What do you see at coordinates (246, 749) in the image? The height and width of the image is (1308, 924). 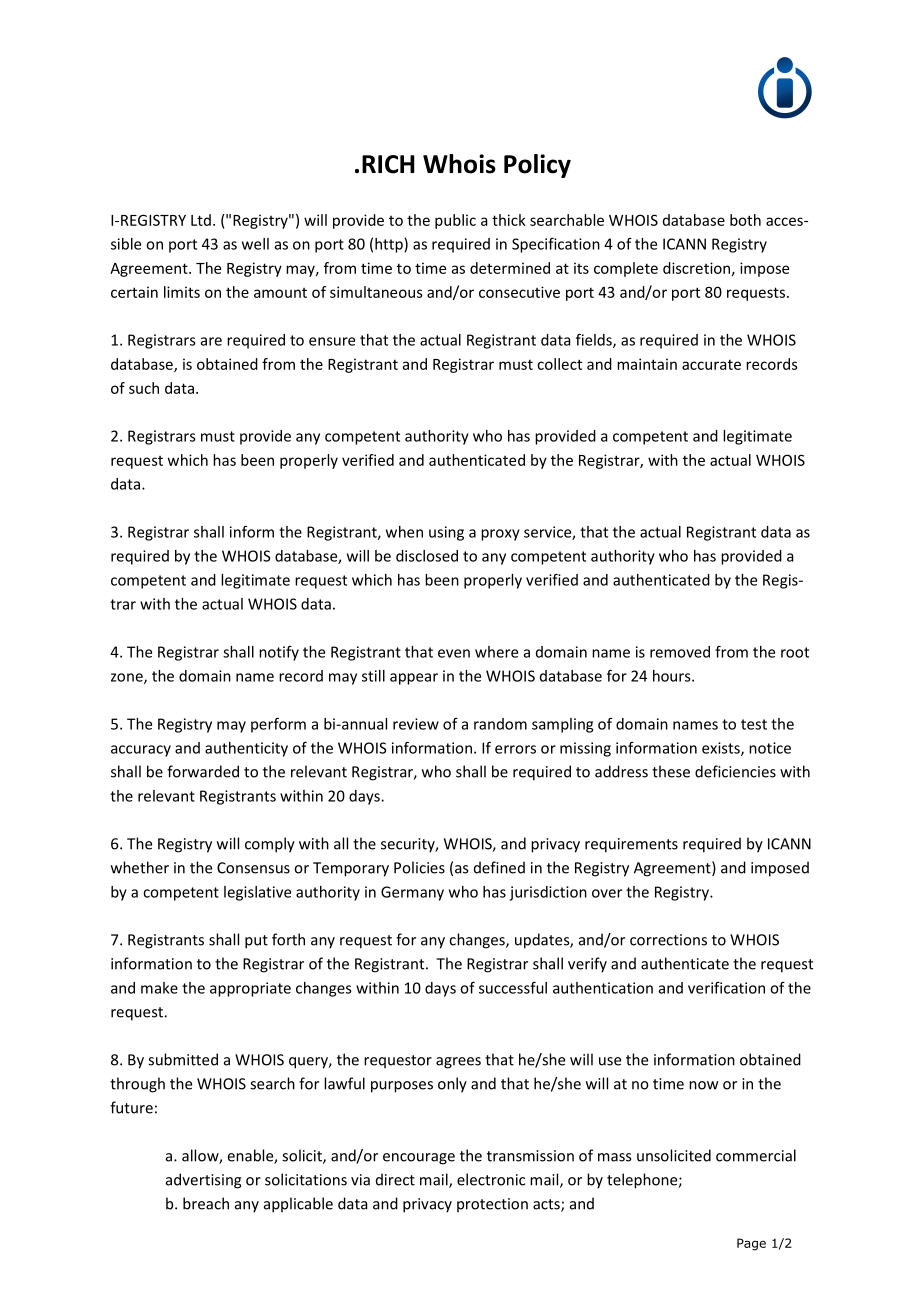 I see `authenticity` at bounding box center [246, 749].
